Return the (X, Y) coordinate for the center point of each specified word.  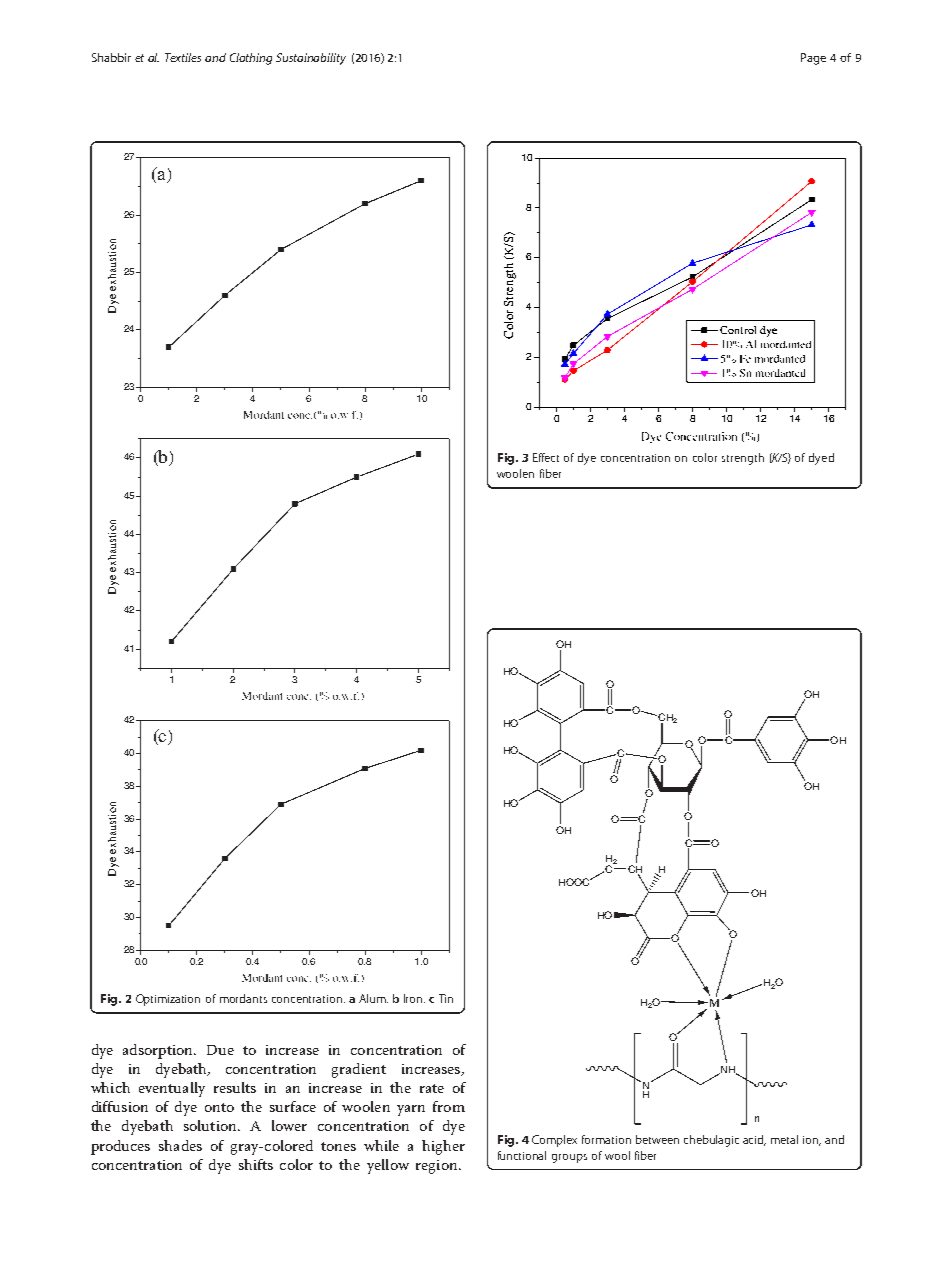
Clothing (251, 59)
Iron (414, 998)
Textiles (183, 57)
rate (432, 1088)
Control (738, 330)
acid (754, 1140)
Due (220, 1050)
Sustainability (311, 59)
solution (211, 1125)
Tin (446, 998)
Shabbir (111, 57)
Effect (546, 457)
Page (813, 59)
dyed (821, 459)
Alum (373, 998)
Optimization (168, 1000)
